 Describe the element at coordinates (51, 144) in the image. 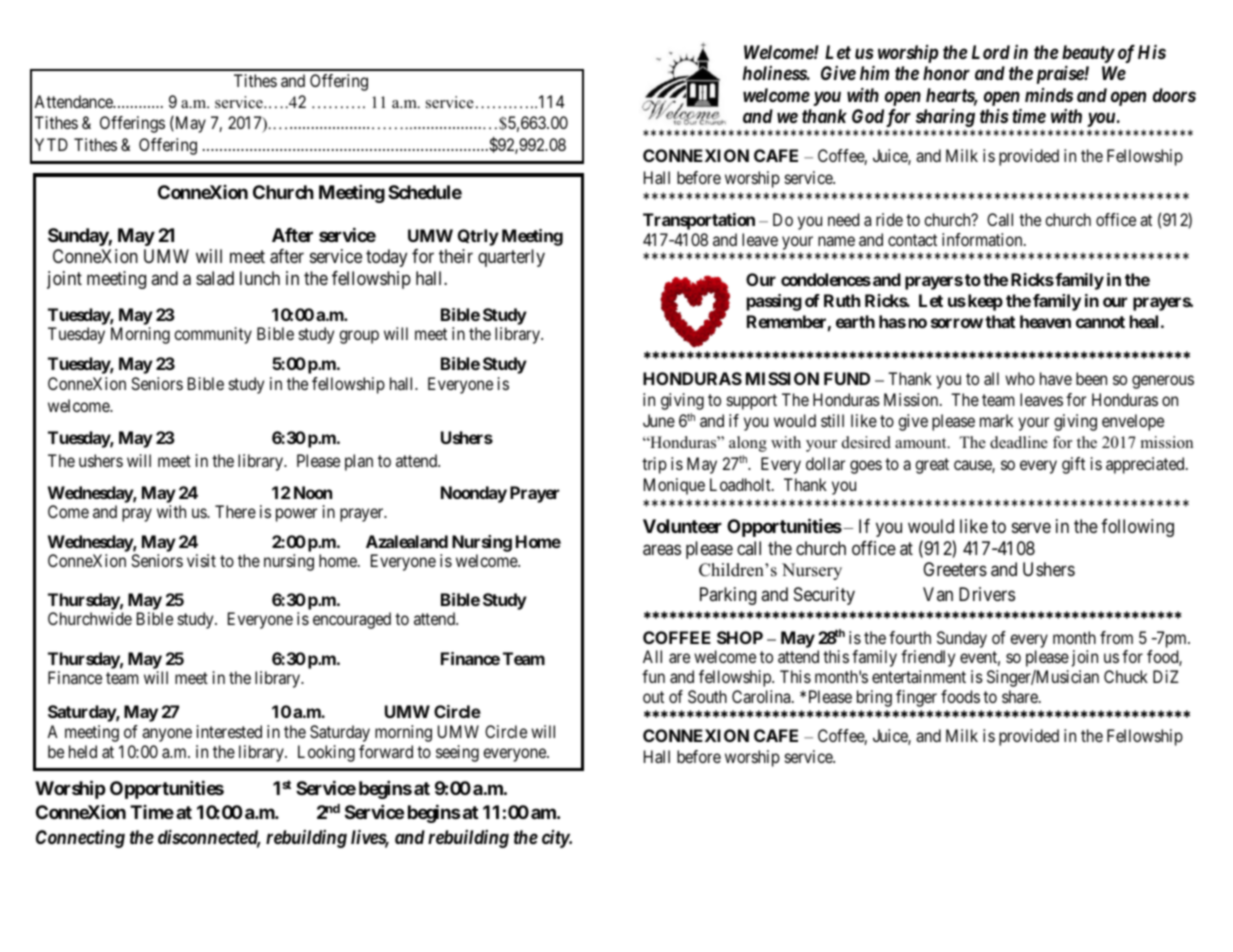

I see `YTD` at that location.
